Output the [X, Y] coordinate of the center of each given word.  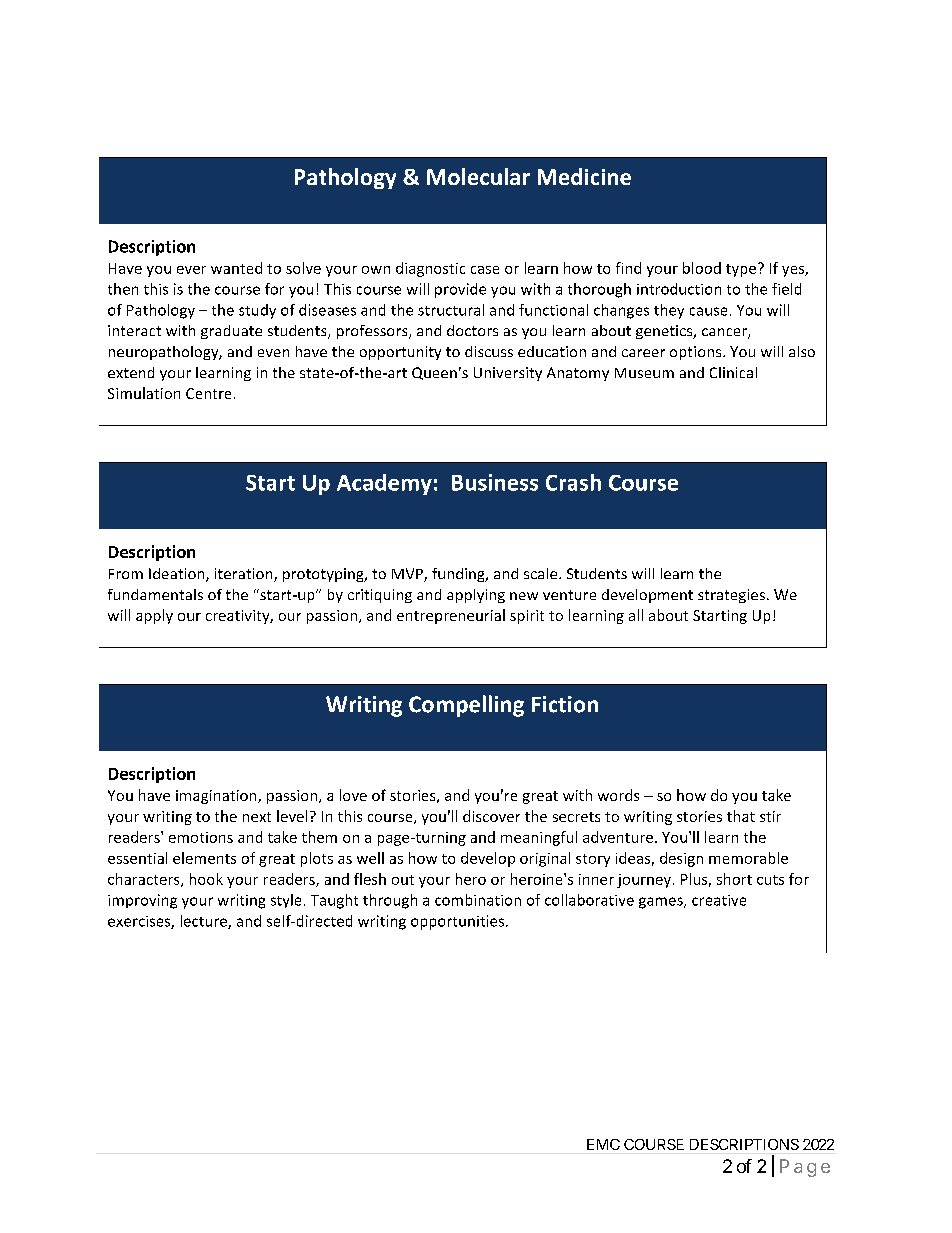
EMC [603, 1144]
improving [142, 901]
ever [191, 270]
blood [702, 268]
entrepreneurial [451, 616]
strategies [731, 596]
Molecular [478, 176]
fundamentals [155, 594]
